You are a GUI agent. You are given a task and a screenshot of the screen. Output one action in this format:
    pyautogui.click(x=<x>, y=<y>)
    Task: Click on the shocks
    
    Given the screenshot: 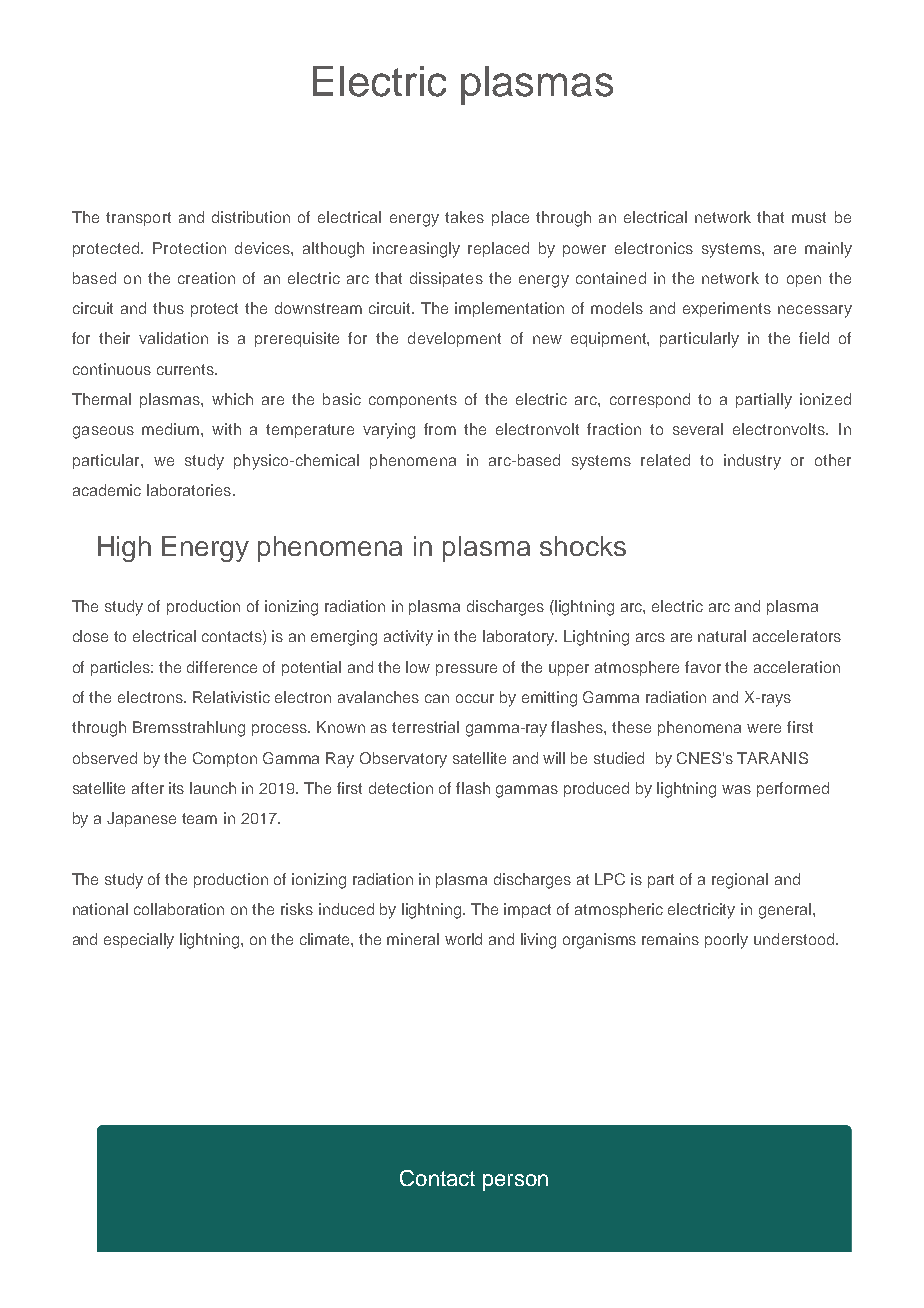 What is the action you would take?
    pyautogui.click(x=583, y=546)
